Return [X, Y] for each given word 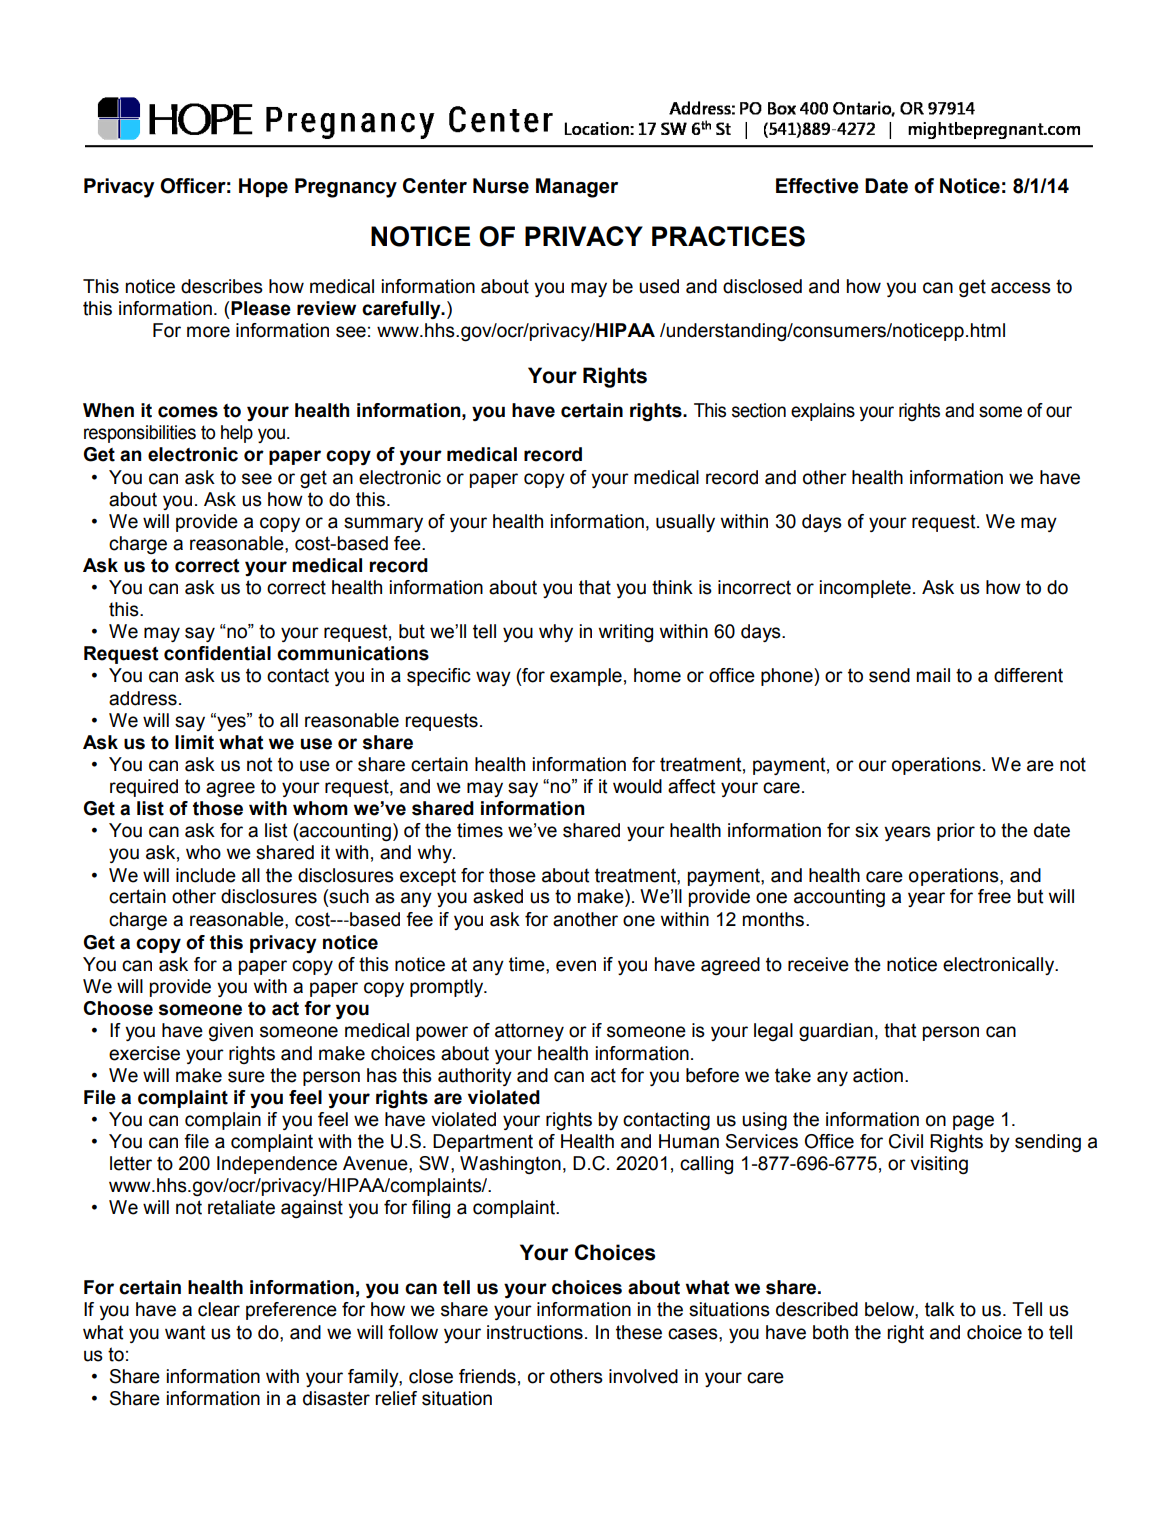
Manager [577, 188]
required [144, 788]
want [185, 1332]
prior [956, 832]
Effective [817, 186]
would [637, 786]
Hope [263, 187]
